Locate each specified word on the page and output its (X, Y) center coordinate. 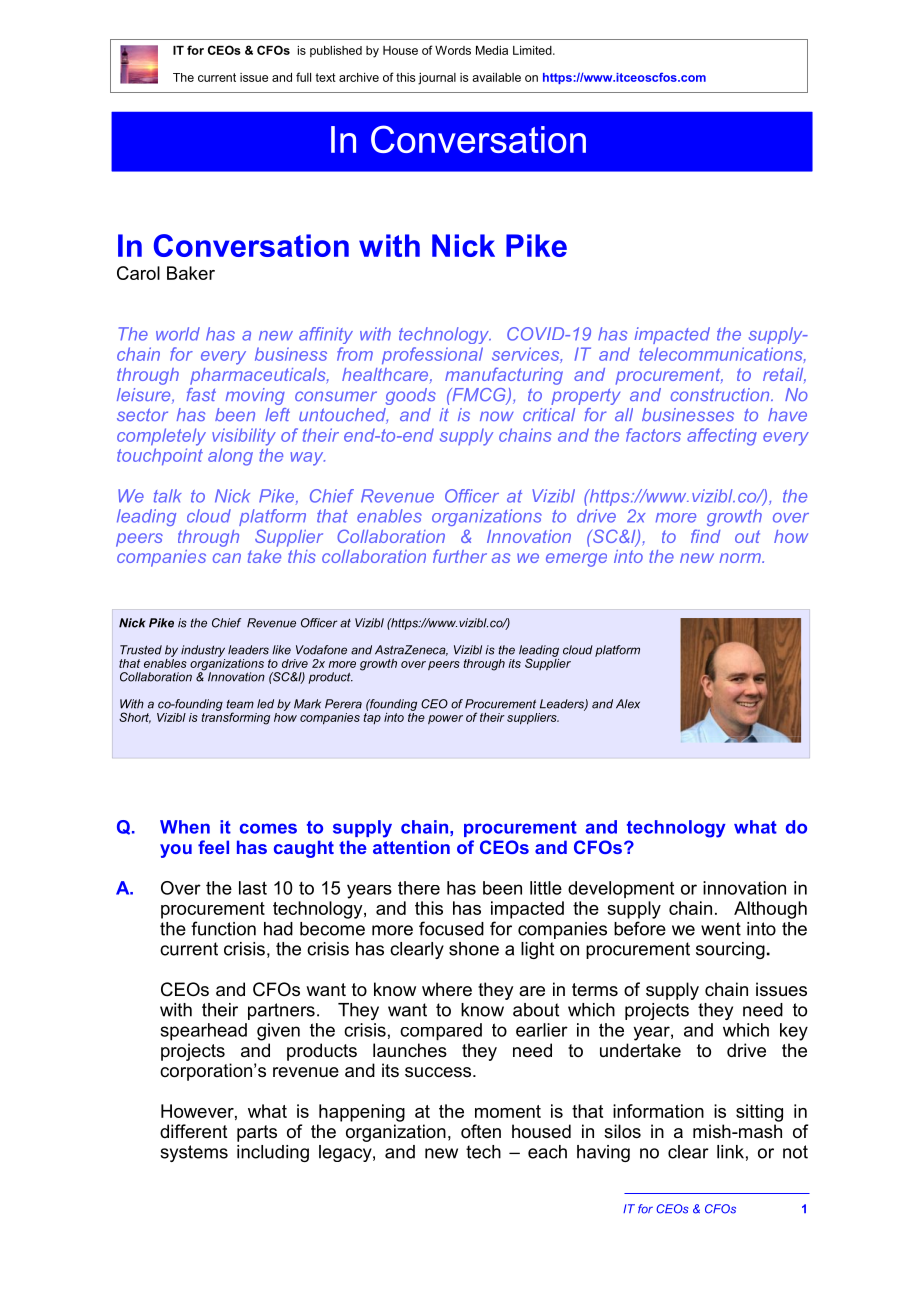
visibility (244, 437)
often (481, 1131)
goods (411, 396)
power (445, 719)
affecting (722, 437)
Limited (533, 50)
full (303, 77)
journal (437, 79)
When (185, 827)
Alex (628, 704)
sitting (759, 1113)
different (194, 1131)
